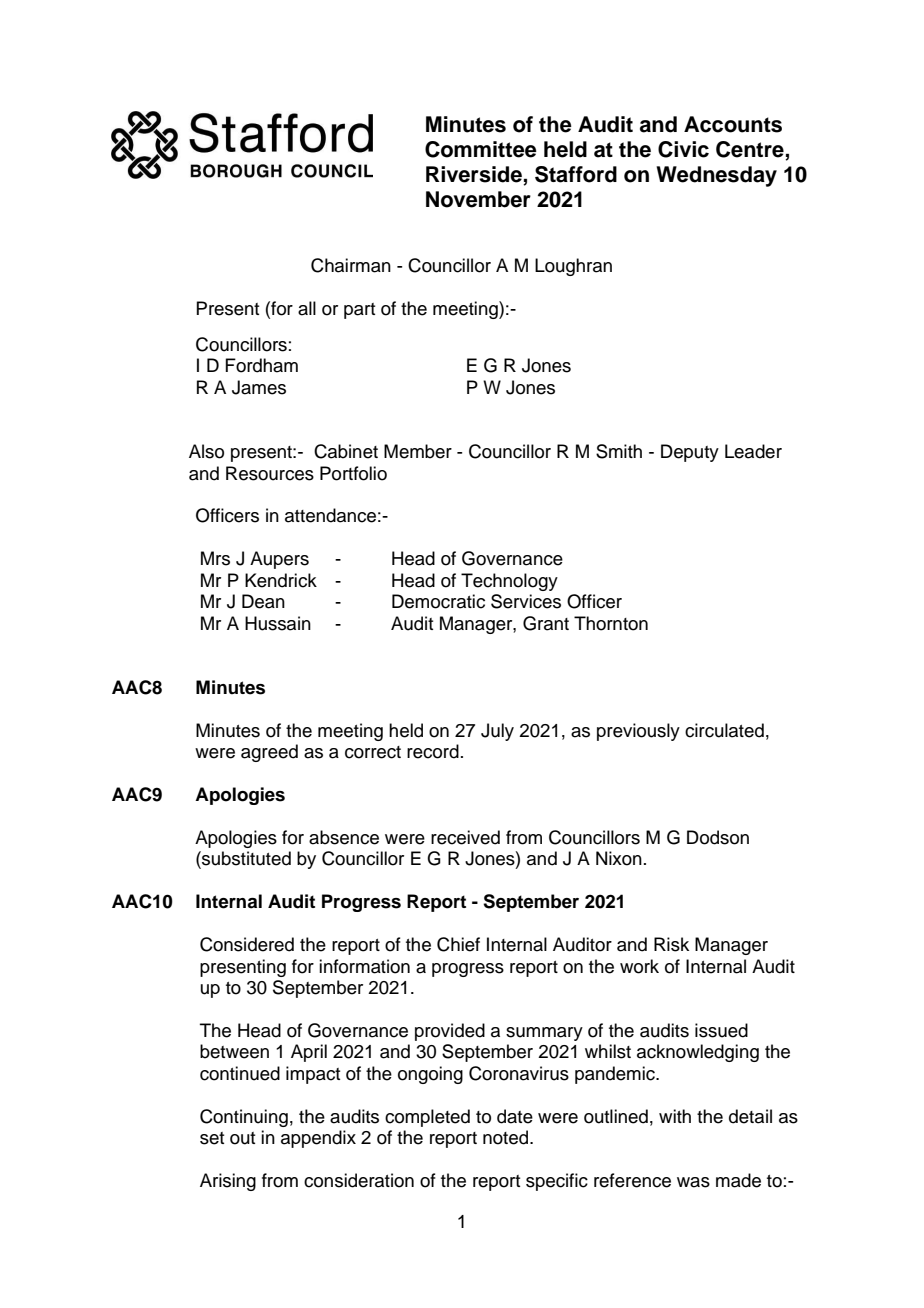  Describe the element at coordinates (481, 149) in the image. I see `Committee` at that location.
